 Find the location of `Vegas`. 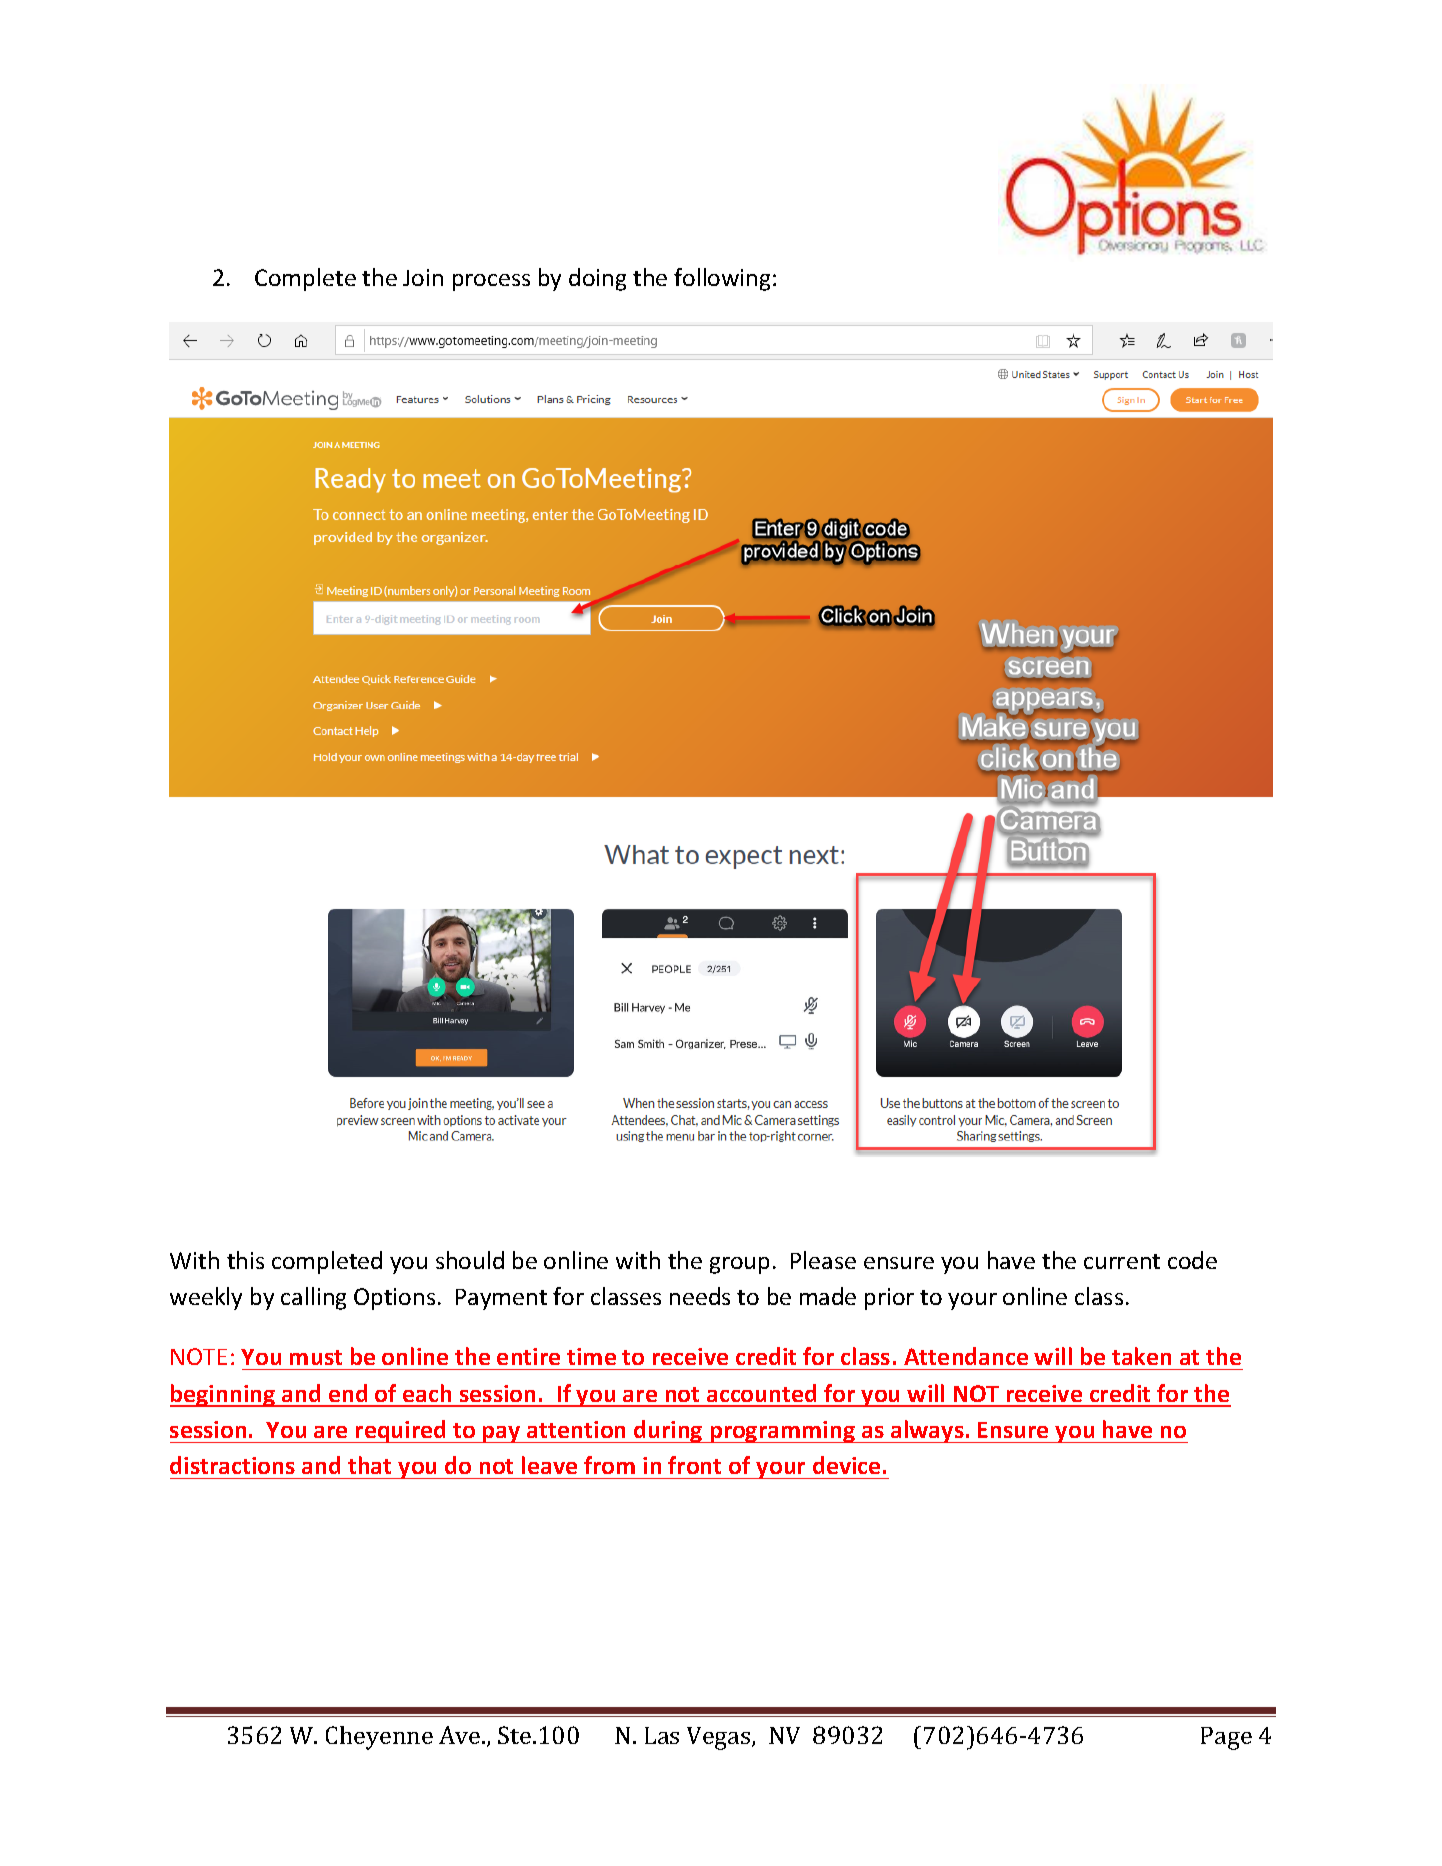

Vegas is located at coordinates (720, 1738).
